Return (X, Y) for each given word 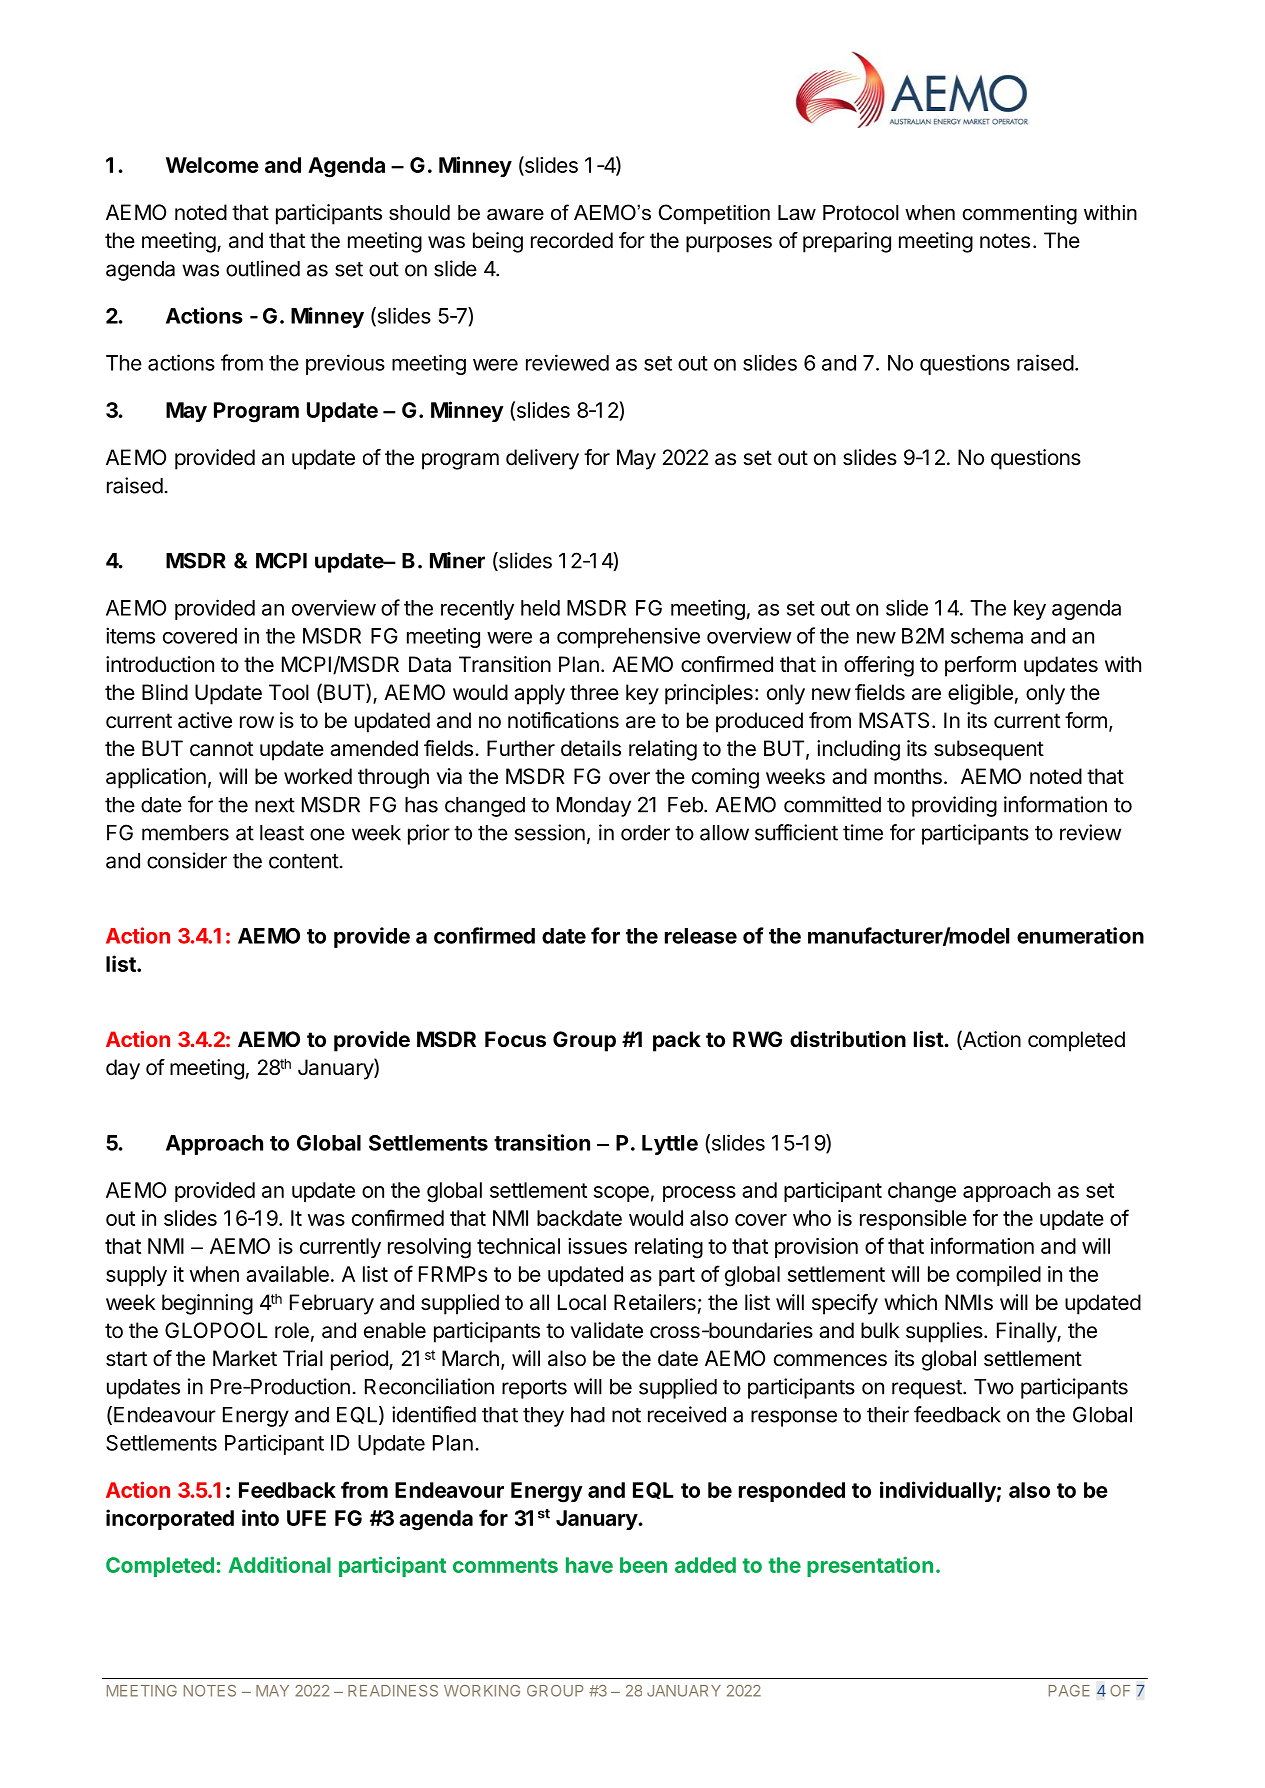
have (589, 1565)
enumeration (1080, 935)
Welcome (212, 165)
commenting (1020, 215)
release (701, 936)
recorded (572, 240)
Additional (280, 1564)
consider (187, 860)
